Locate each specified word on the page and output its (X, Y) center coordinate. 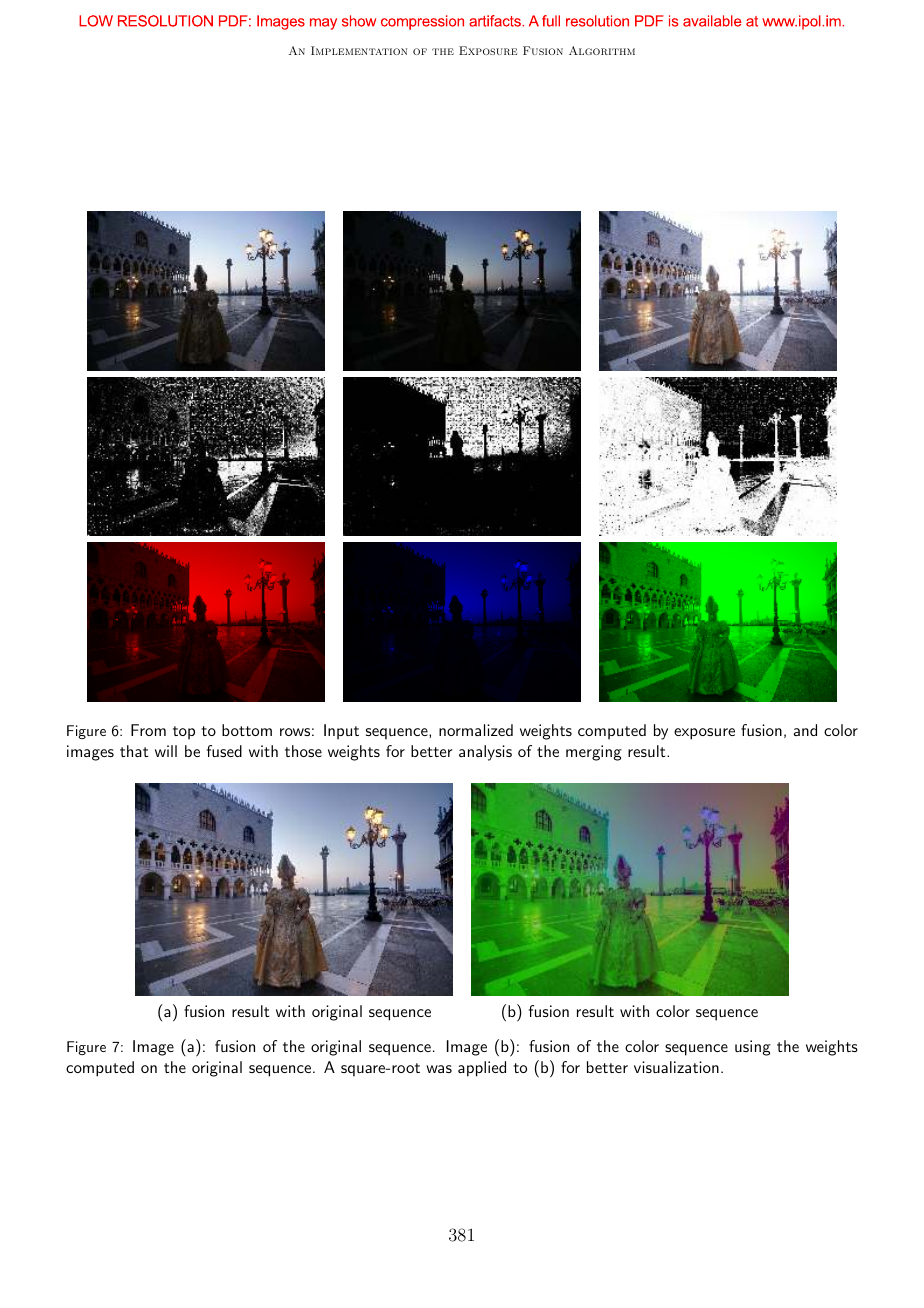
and (805, 730)
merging (594, 753)
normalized (476, 730)
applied (482, 1069)
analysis (485, 753)
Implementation (359, 50)
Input (341, 732)
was (439, 1069)
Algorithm (602, 50)
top (184, 733)
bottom (247, 730)
